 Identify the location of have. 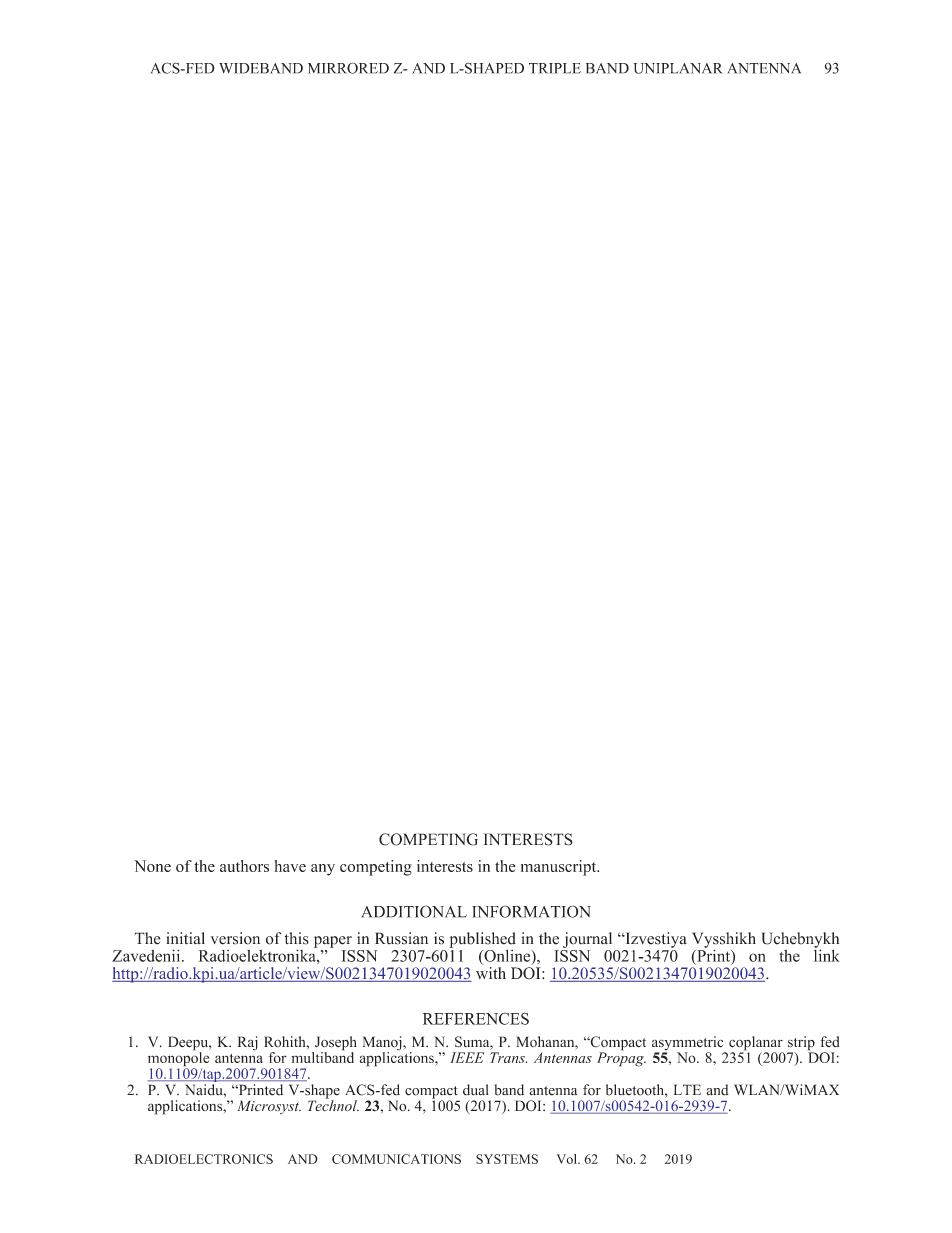
(290, 866).
